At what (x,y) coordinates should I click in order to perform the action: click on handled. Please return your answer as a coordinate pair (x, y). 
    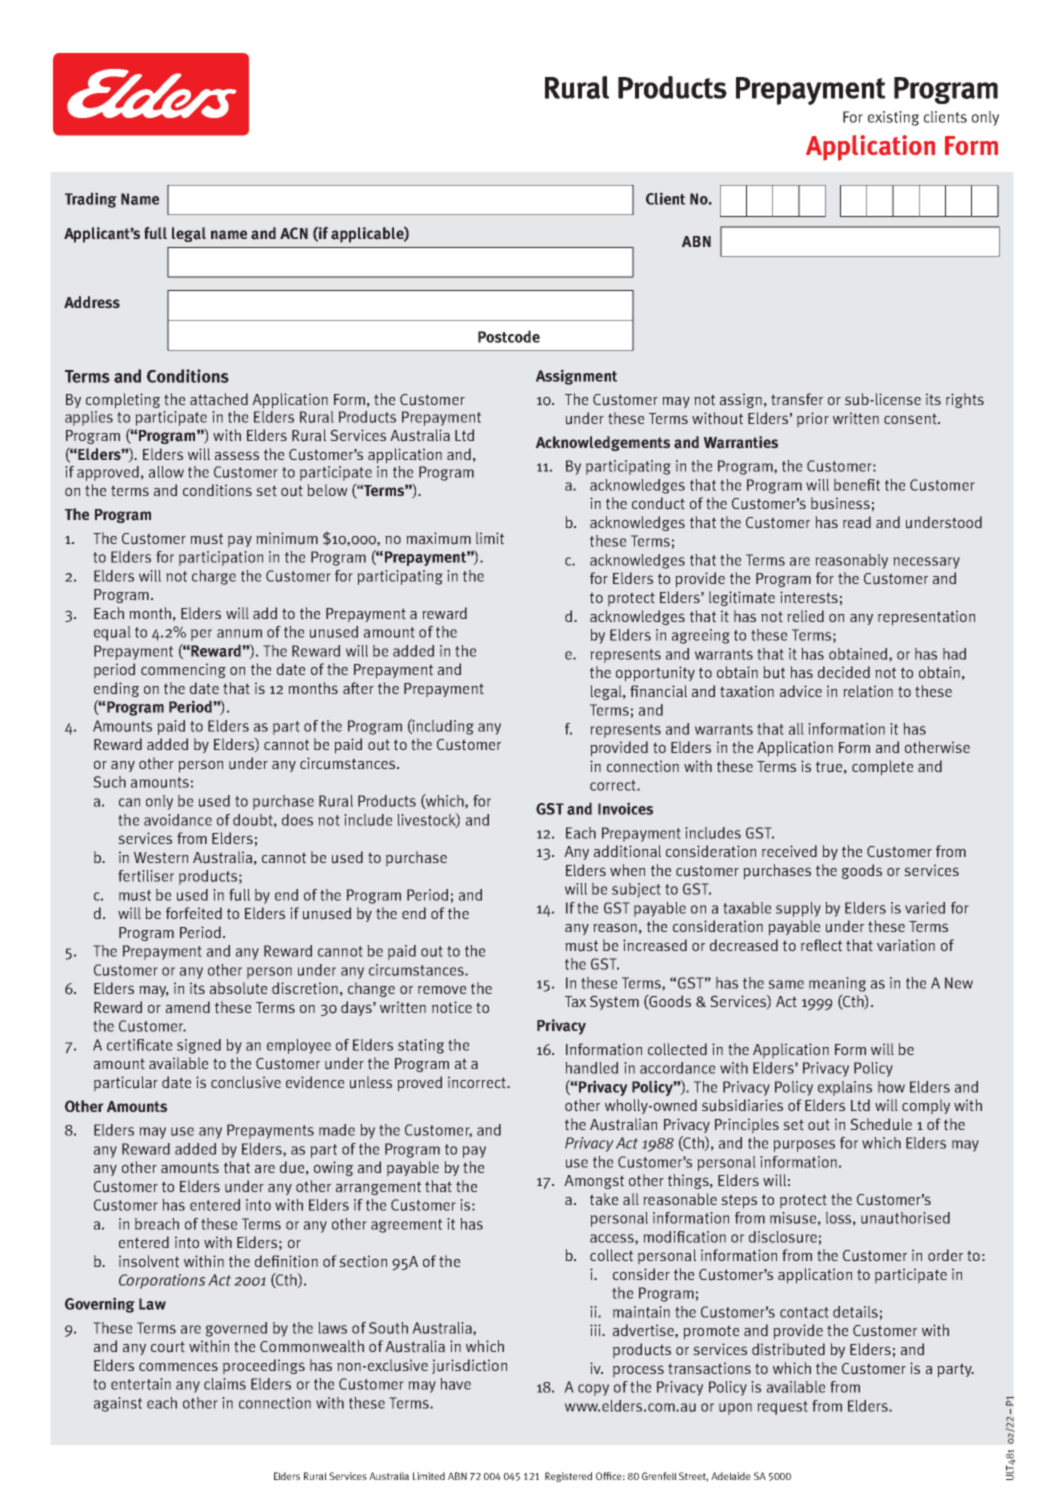
    Looking at the image, I should click on (591, 1068).
